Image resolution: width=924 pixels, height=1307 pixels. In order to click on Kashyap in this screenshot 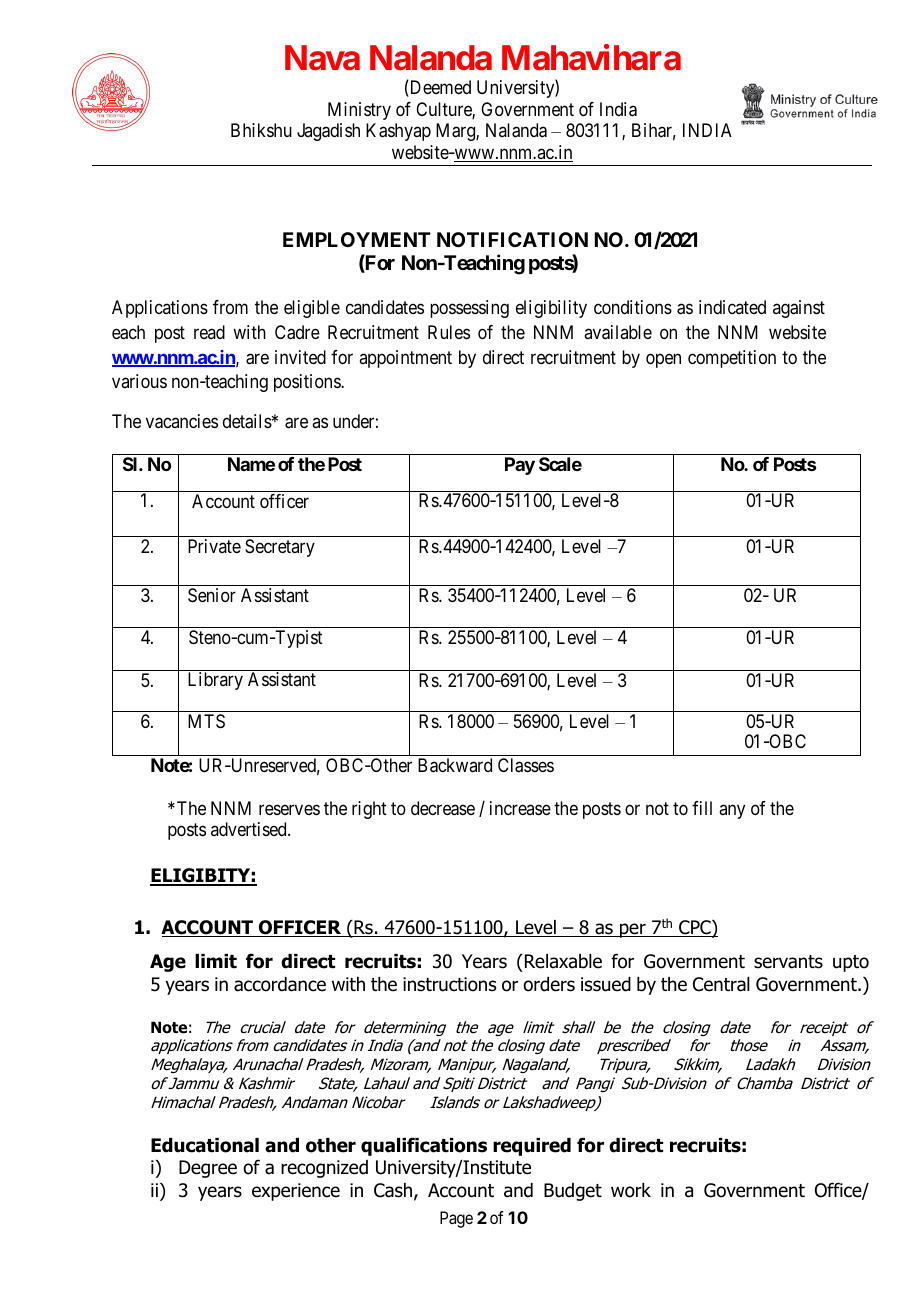, I will do `click(398, 132)`.
